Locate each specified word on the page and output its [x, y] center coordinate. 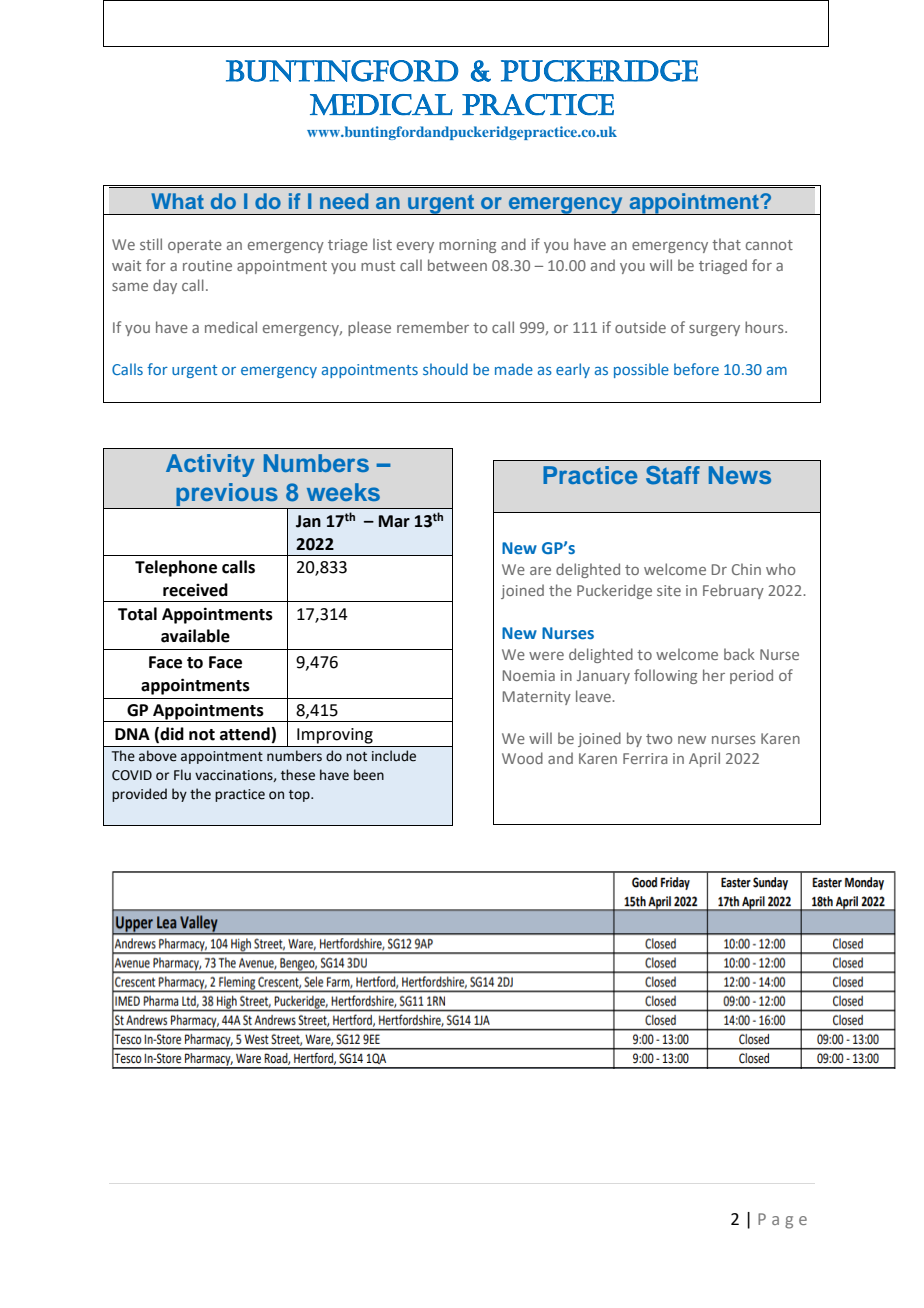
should [445, 369]
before [696, 369]
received [195, 590]
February [733, 591]
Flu [182, 774]
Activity [210, 465]
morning [467, 246]
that [726, 244]
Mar [394, 521]
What [177, 201]
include [394, 756]
